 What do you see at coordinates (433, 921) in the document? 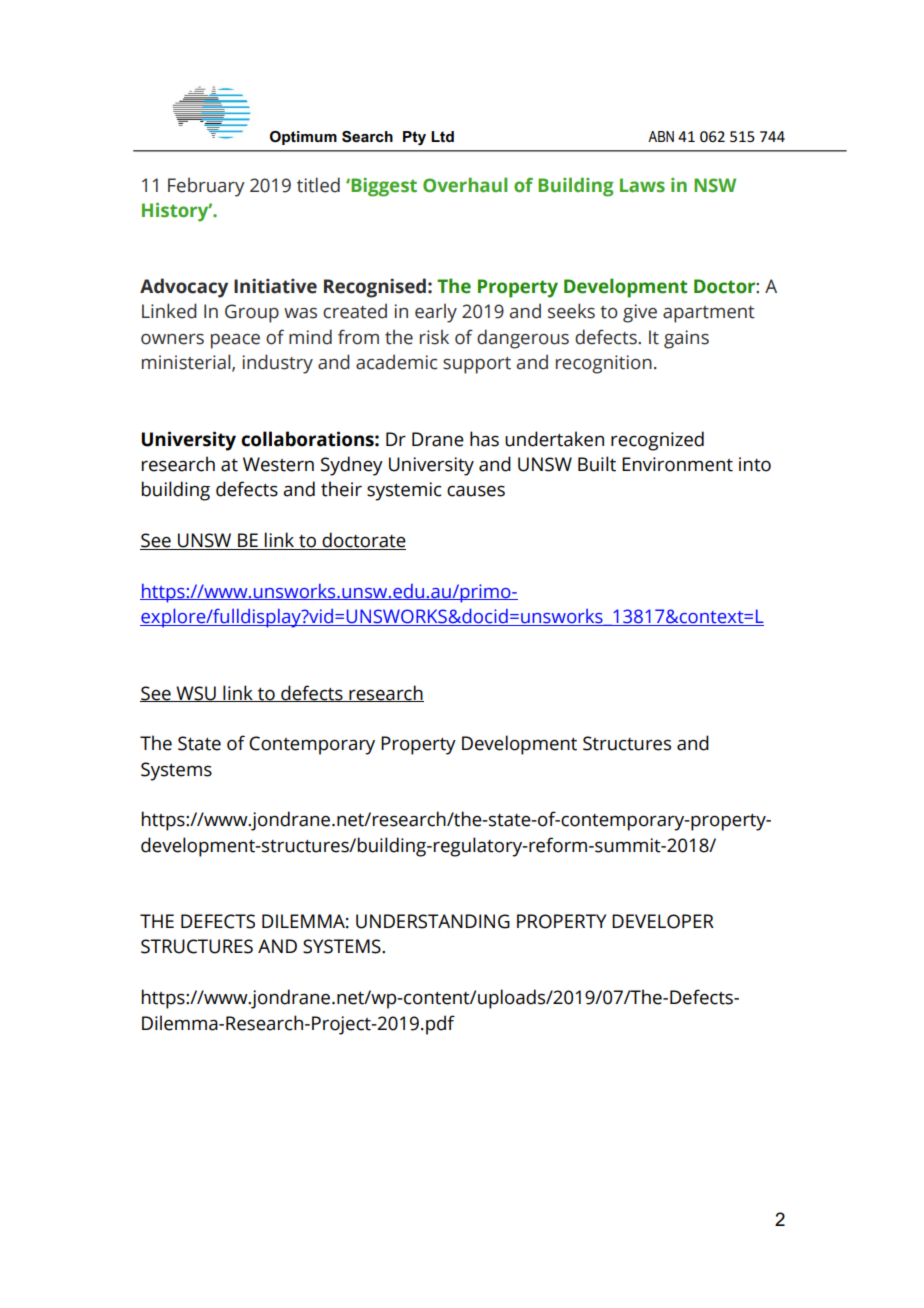
I see `UNDERSTANDING` at bounding box center [433, 921].
